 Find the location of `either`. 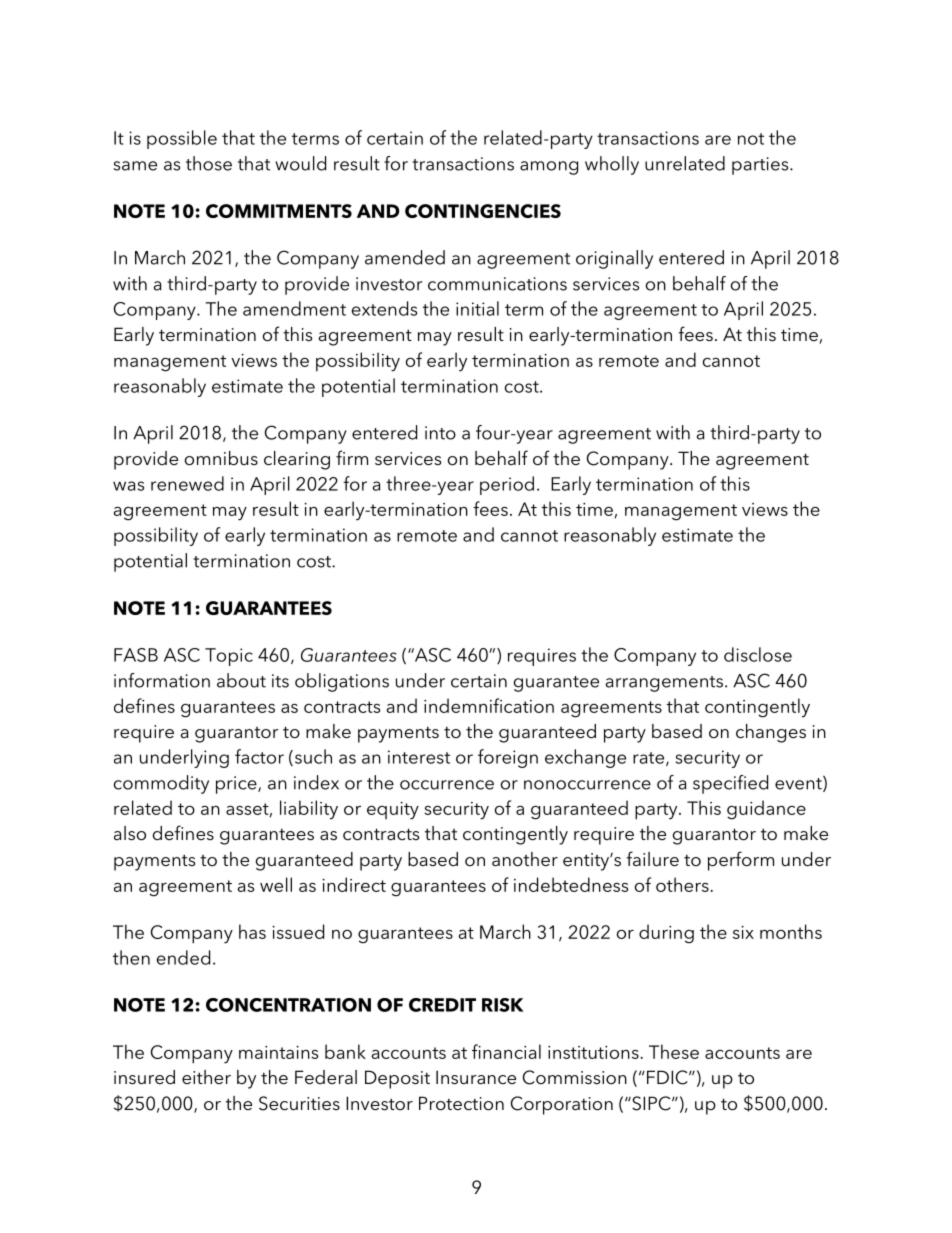

either is located at coordinates (206, 1077).
